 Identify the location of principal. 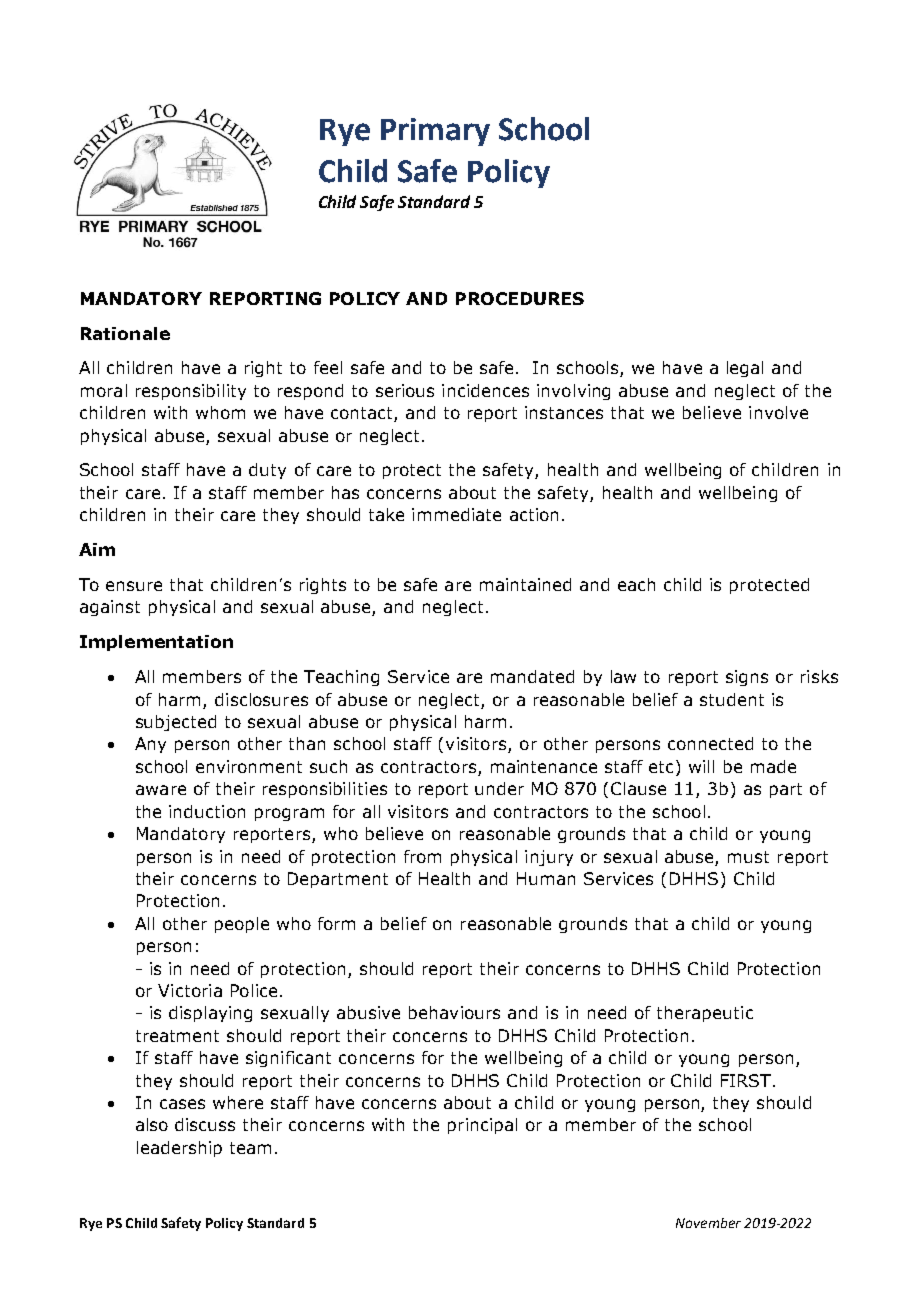
(482, 1126).
